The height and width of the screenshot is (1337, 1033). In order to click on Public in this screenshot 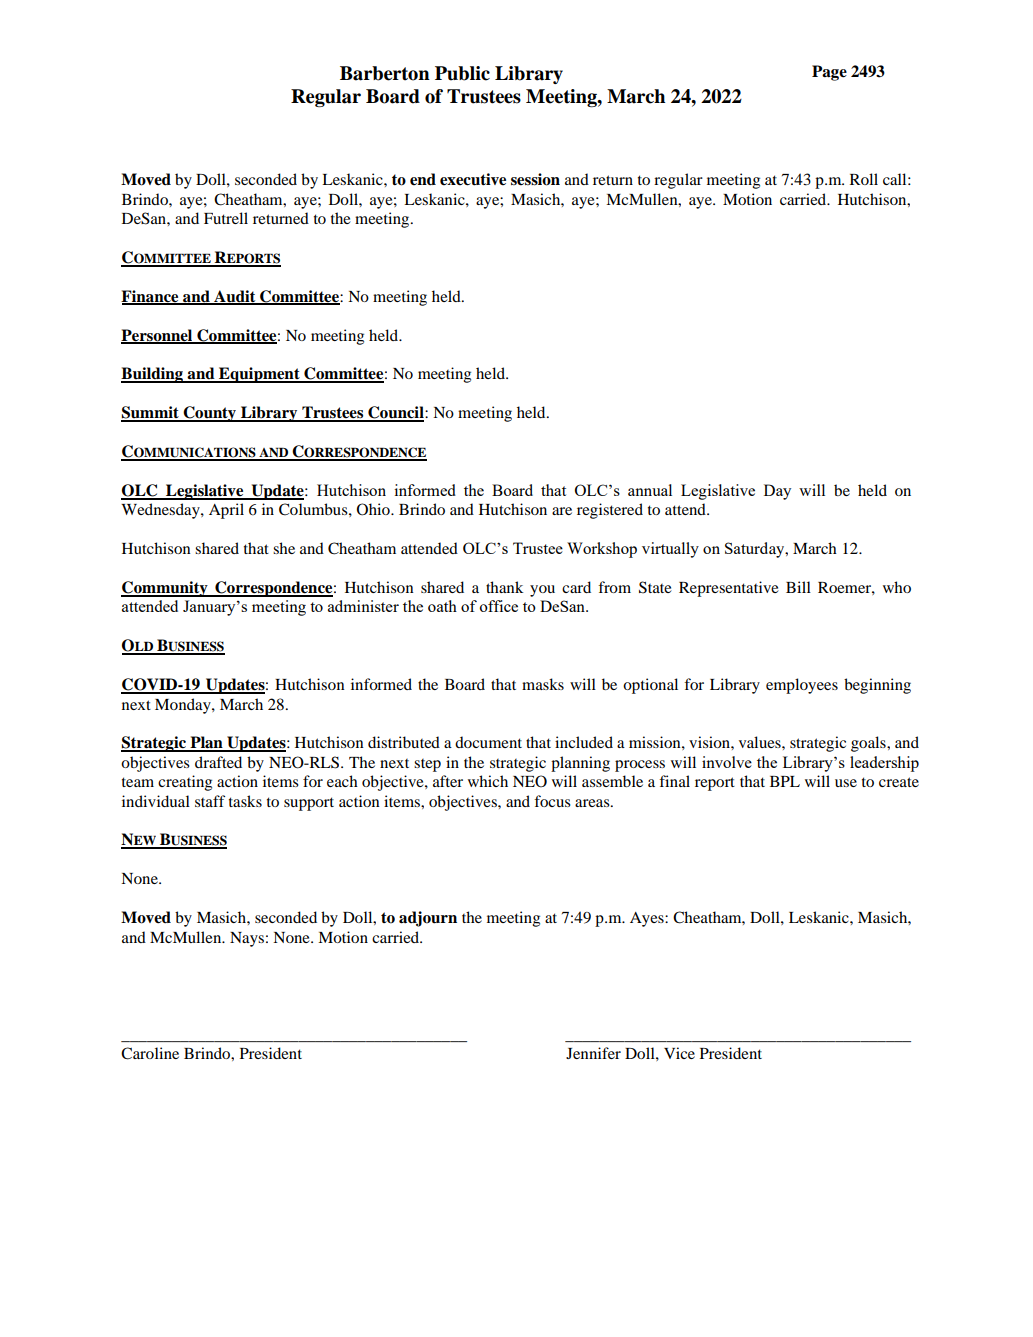, I will do `click(462, 73)`.
